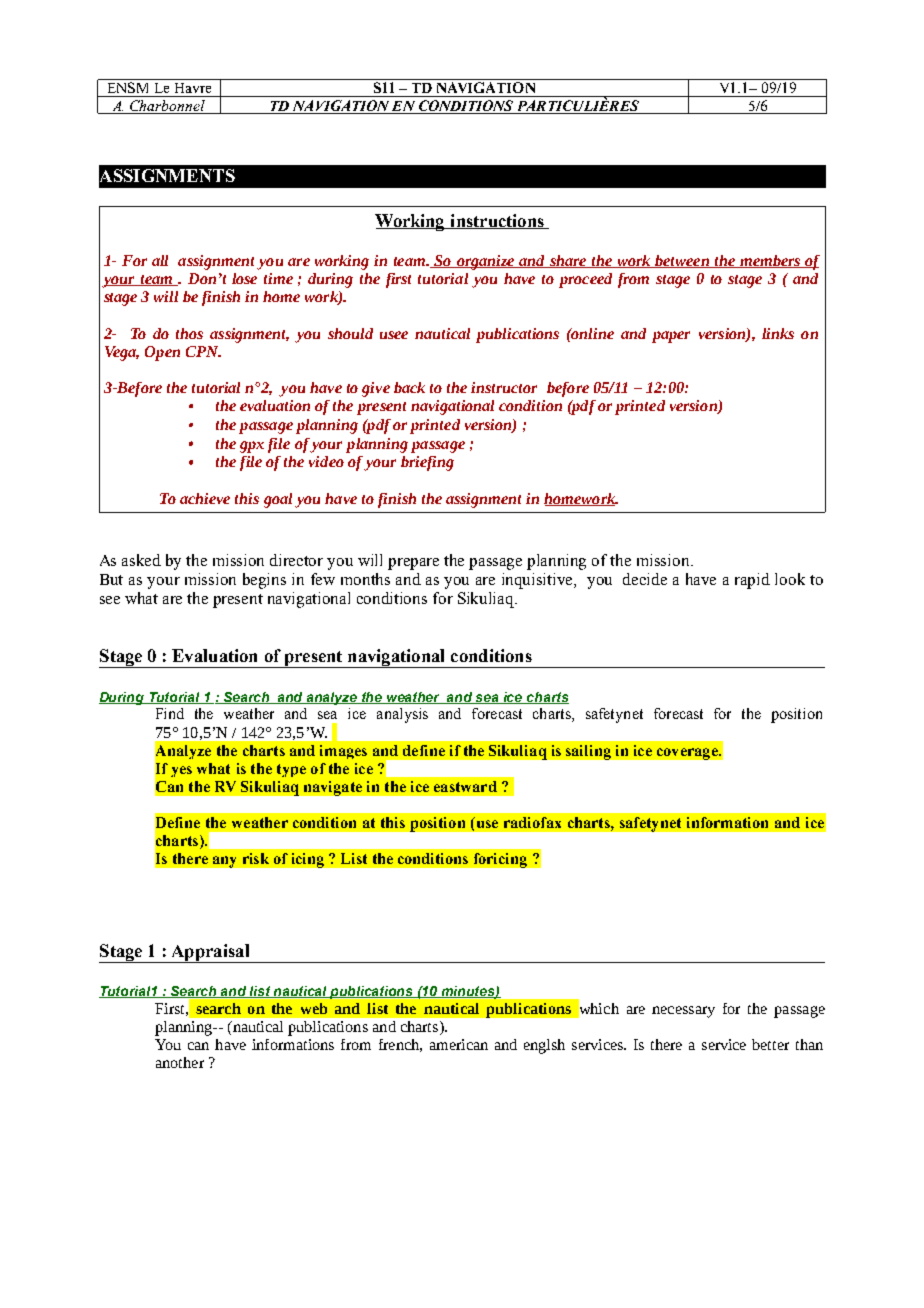  I want to click on american, so click(459, 1044).
